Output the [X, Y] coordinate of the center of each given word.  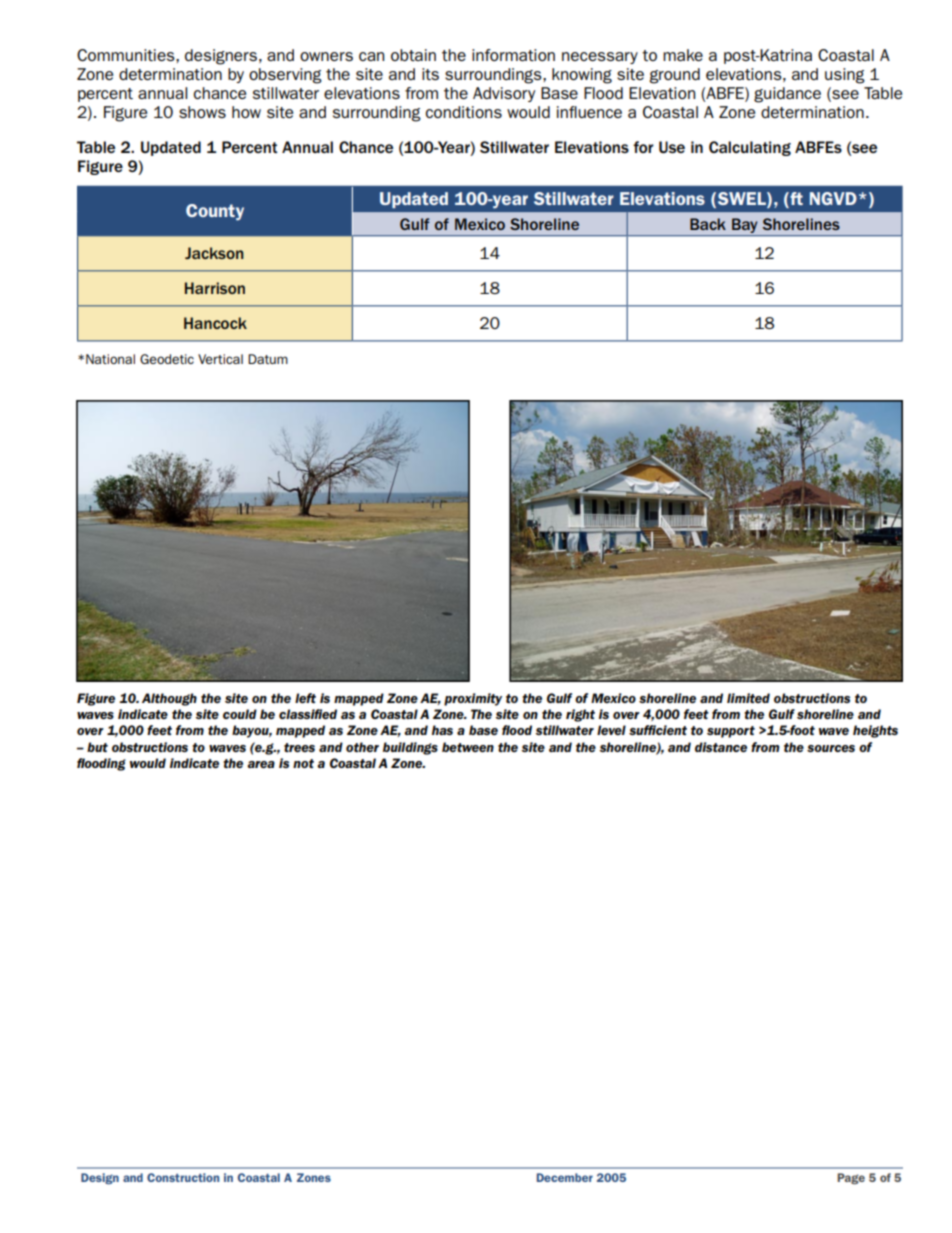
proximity [473, 699]
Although [169, 699]
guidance [787, 95]
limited [748, 698]
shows [202, 112]
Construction [183, 1177]
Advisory [504, 94]
